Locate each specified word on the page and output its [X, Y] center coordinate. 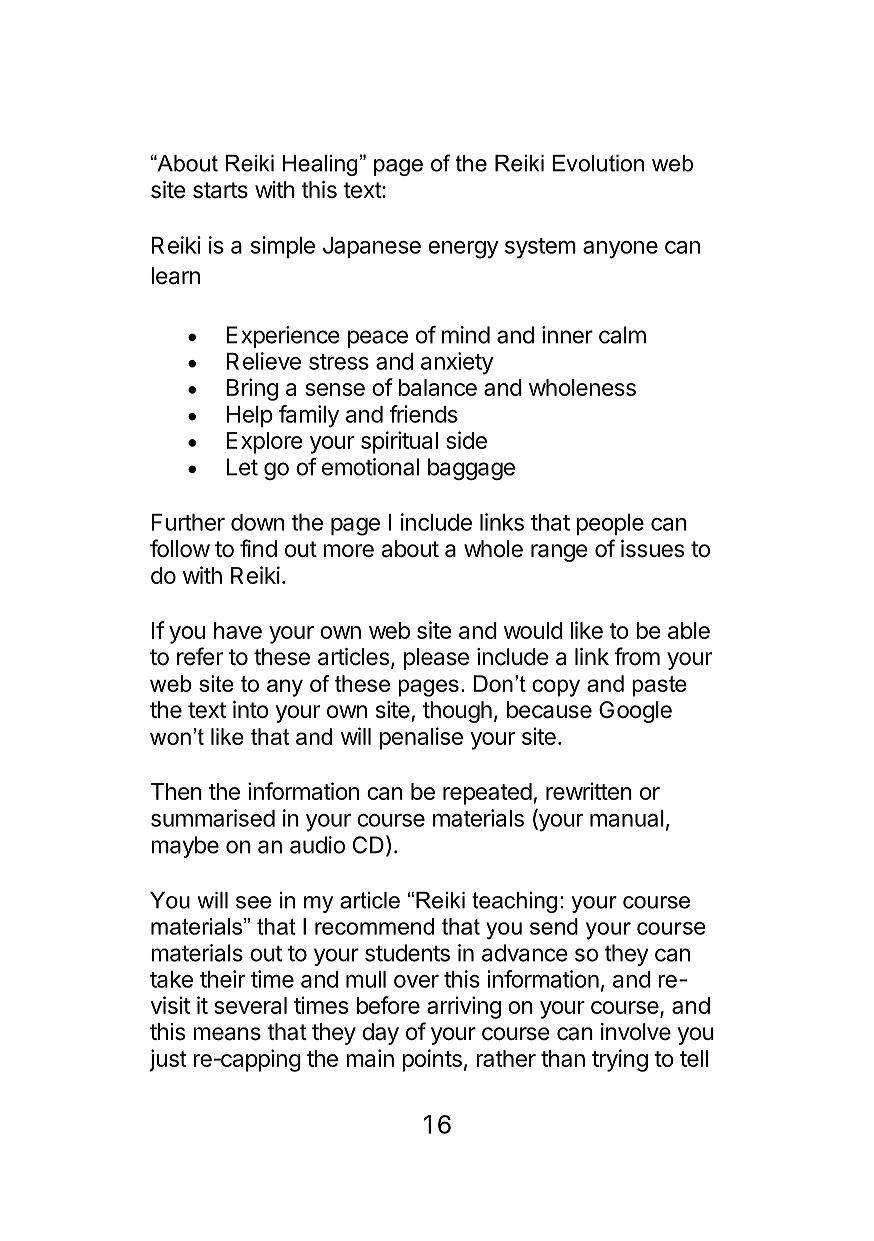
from [637, 656]
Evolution [598, 163]
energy [463, 250]
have [238, 630]
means [227, 1034]
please [436, 659]
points [432, 1060]
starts [220, 190]
